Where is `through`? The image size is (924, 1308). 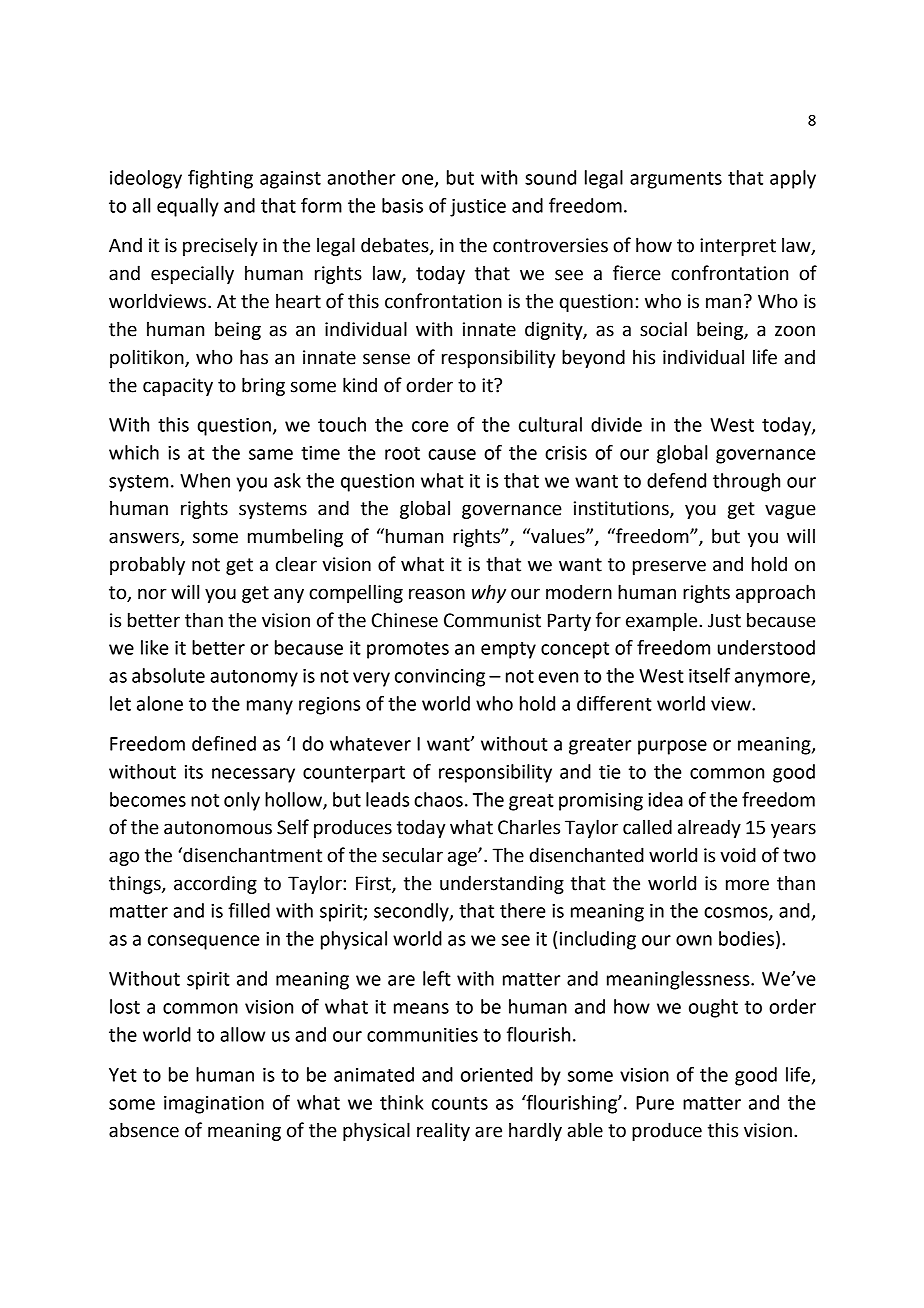
through is located at coordinates (746, 482).
